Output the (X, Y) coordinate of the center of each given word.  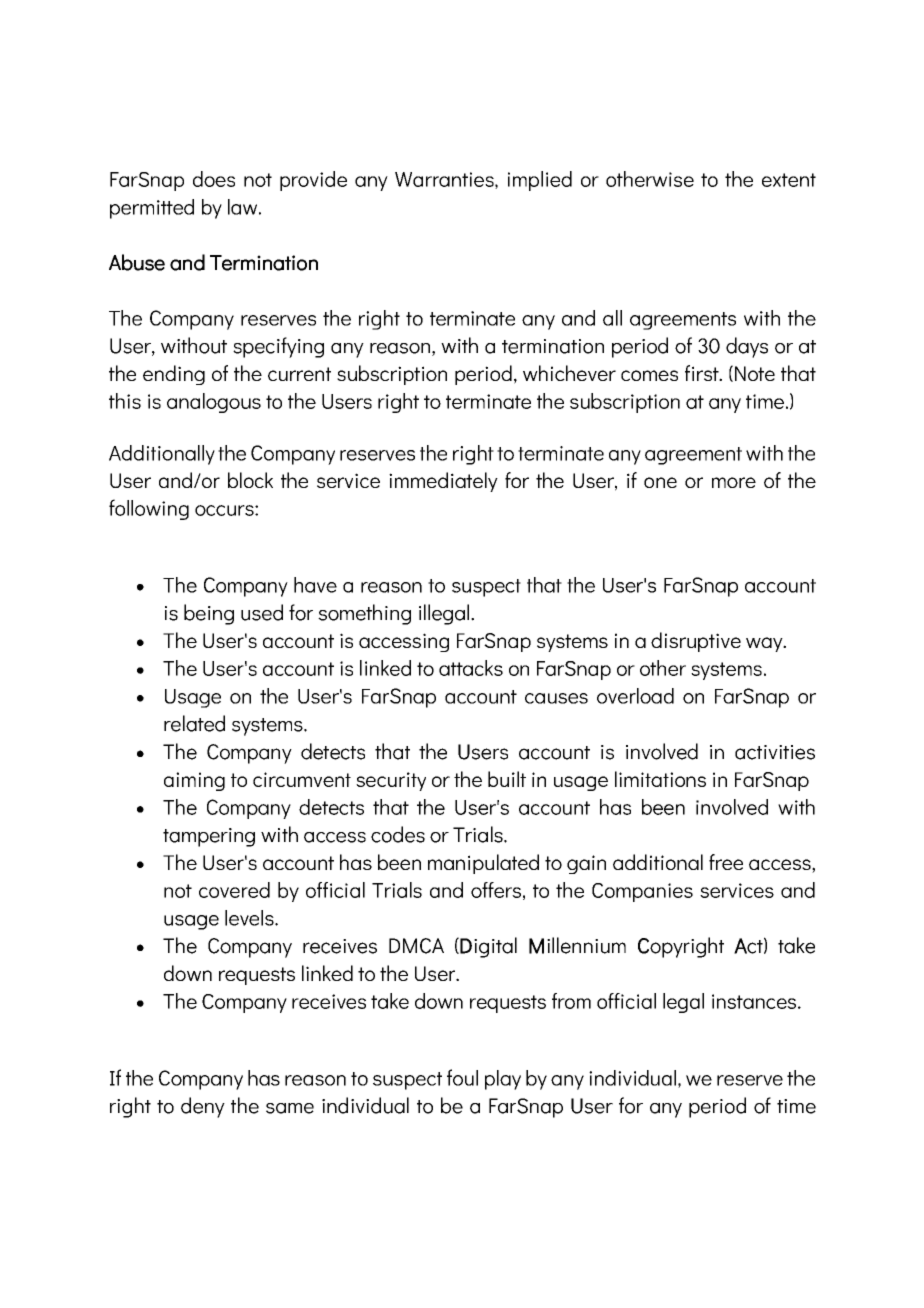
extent (789, 180)
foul (462, 1077)
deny (203, 1107)
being (209, 614)
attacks (471, 668)
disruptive (696, 642)
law (244, 207)
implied (540, 181)
